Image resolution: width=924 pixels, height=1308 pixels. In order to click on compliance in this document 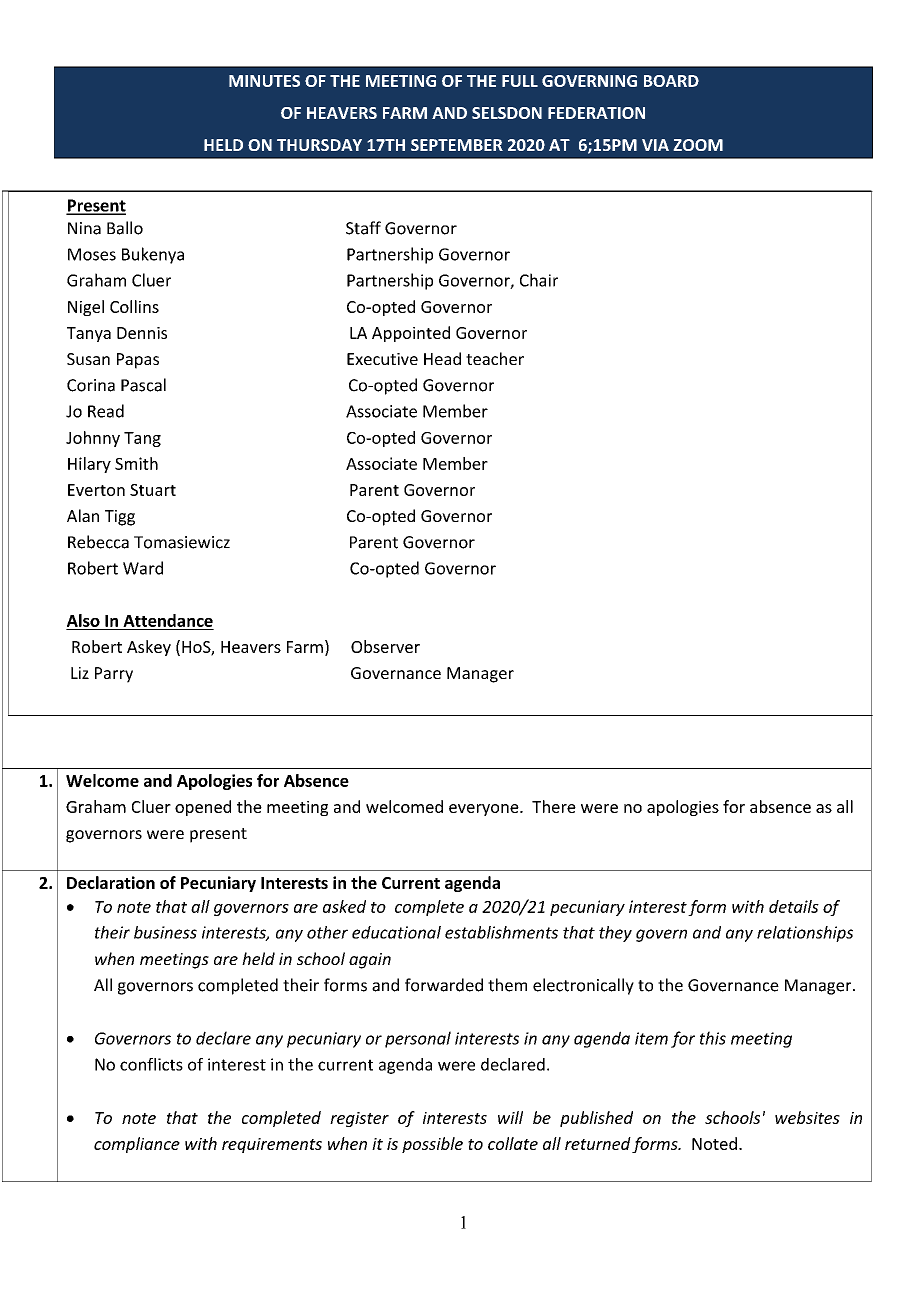, I will do `click(137, 1145)`.
